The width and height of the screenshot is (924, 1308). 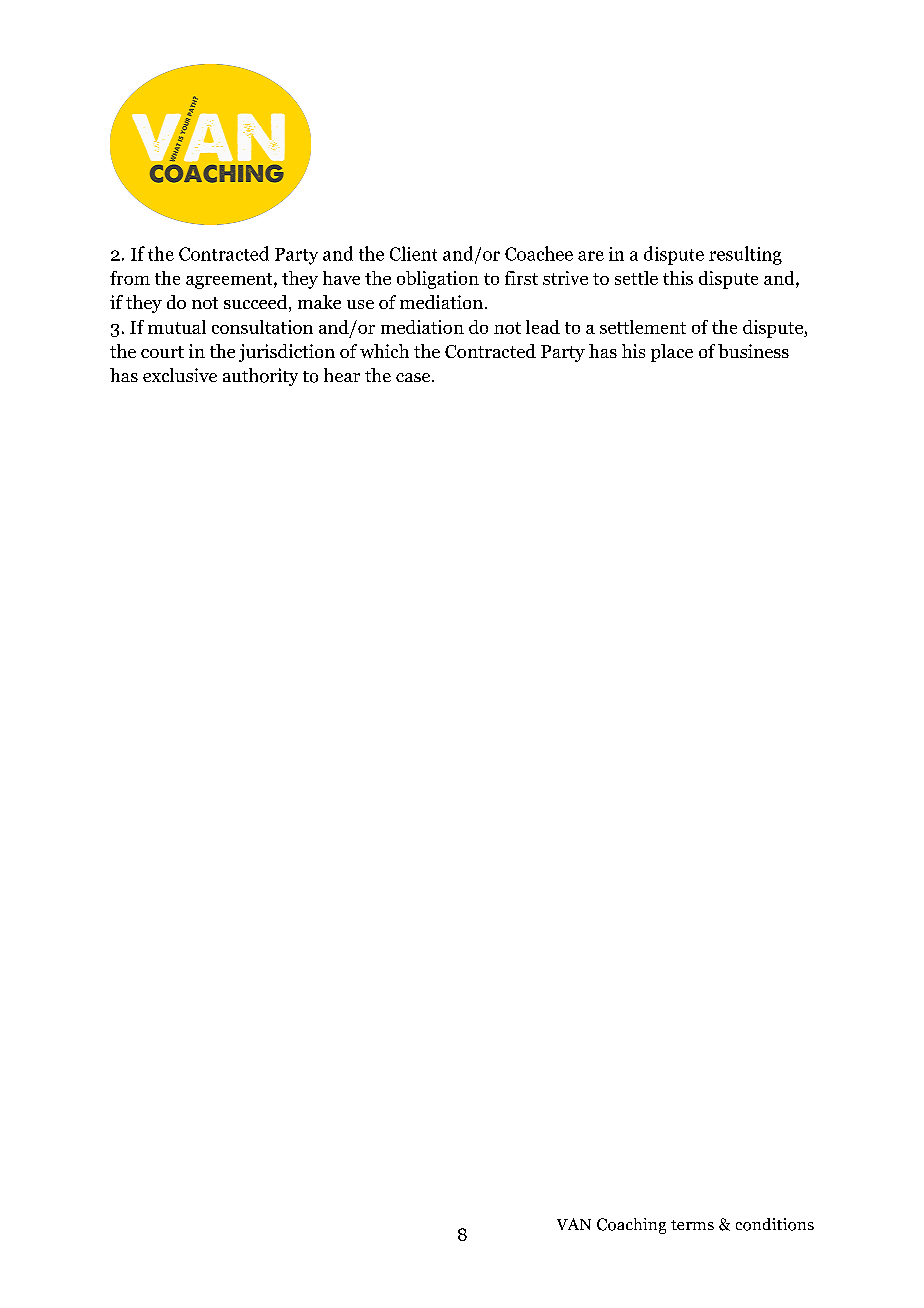 I want to click on agreement, so click(x=230, y=281).
